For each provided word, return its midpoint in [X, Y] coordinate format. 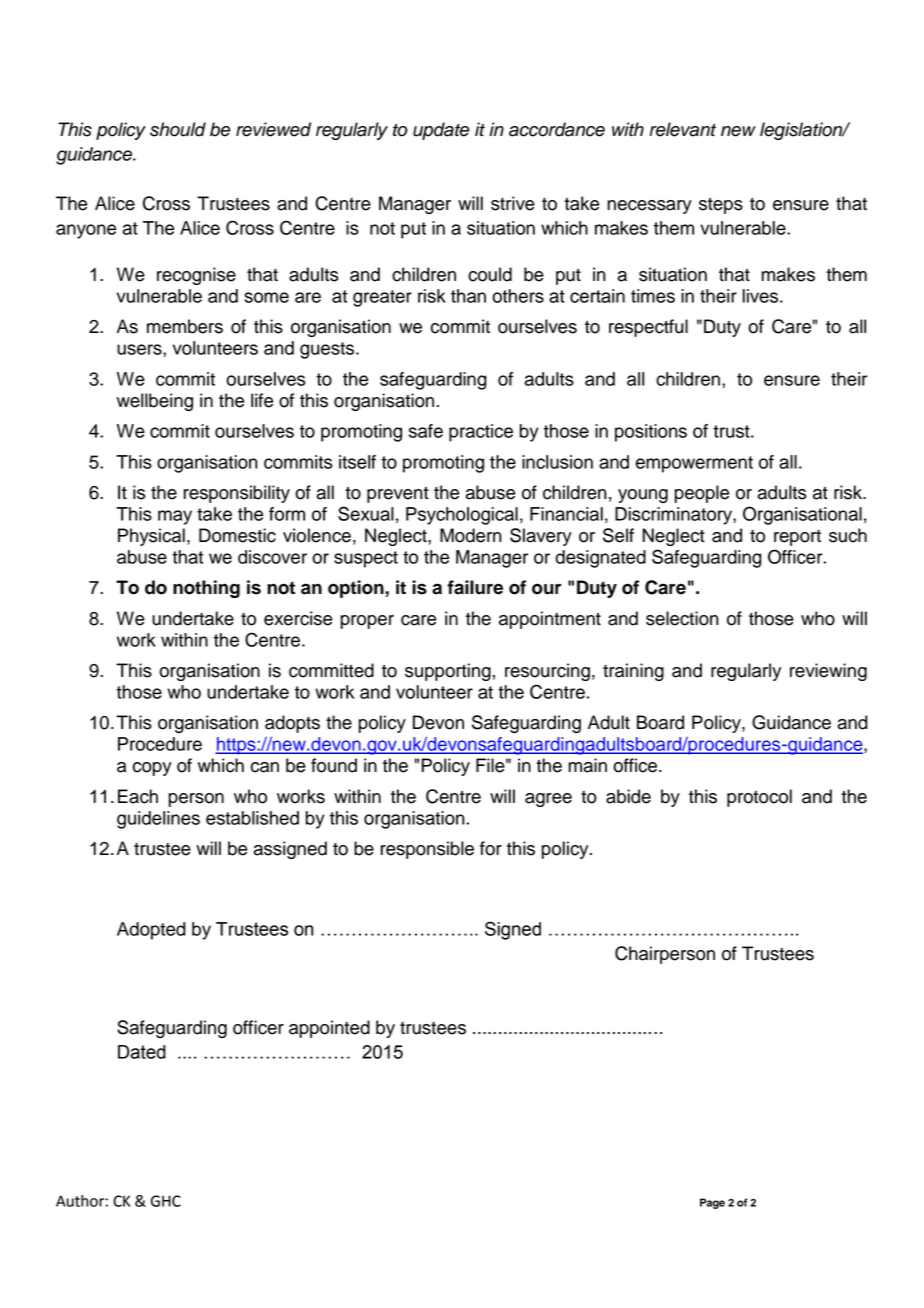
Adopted [151, 931]
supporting [448, 672]
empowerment [694, 464]
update [441, 131]
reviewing [828, 672]
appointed [329, 1029]
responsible [427, 850]
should [178, 129]
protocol [759, 798]
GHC [166, 1201]
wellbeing [155, 402]
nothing [206, 589]
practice [481, 433]
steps [721, 205]
